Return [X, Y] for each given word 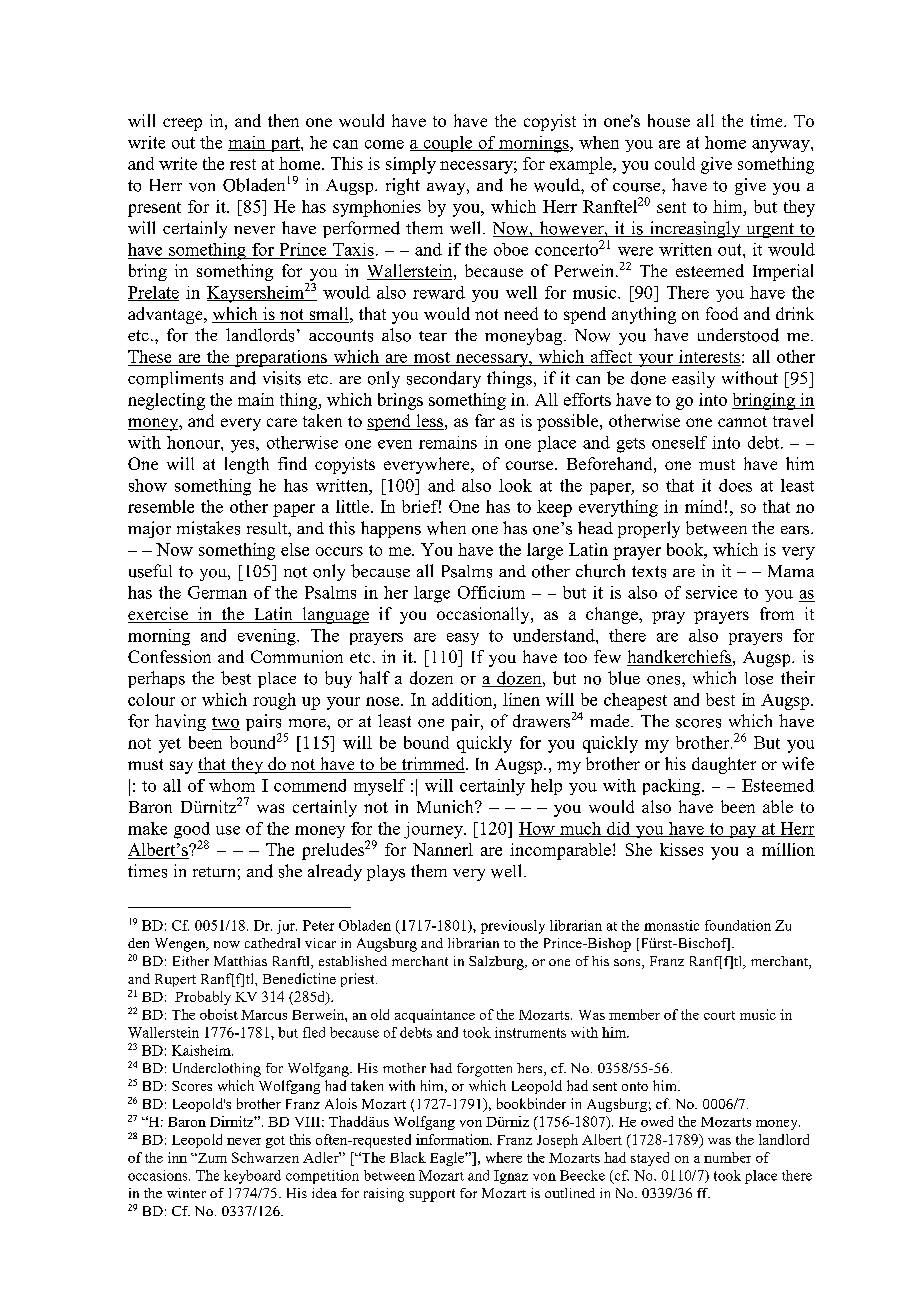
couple [448, 144]
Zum [211, 1158]
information [453, 1139]
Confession [169, 656]
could [675, 163]
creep [182, 124]
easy [463, 639]
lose [759, 678]
